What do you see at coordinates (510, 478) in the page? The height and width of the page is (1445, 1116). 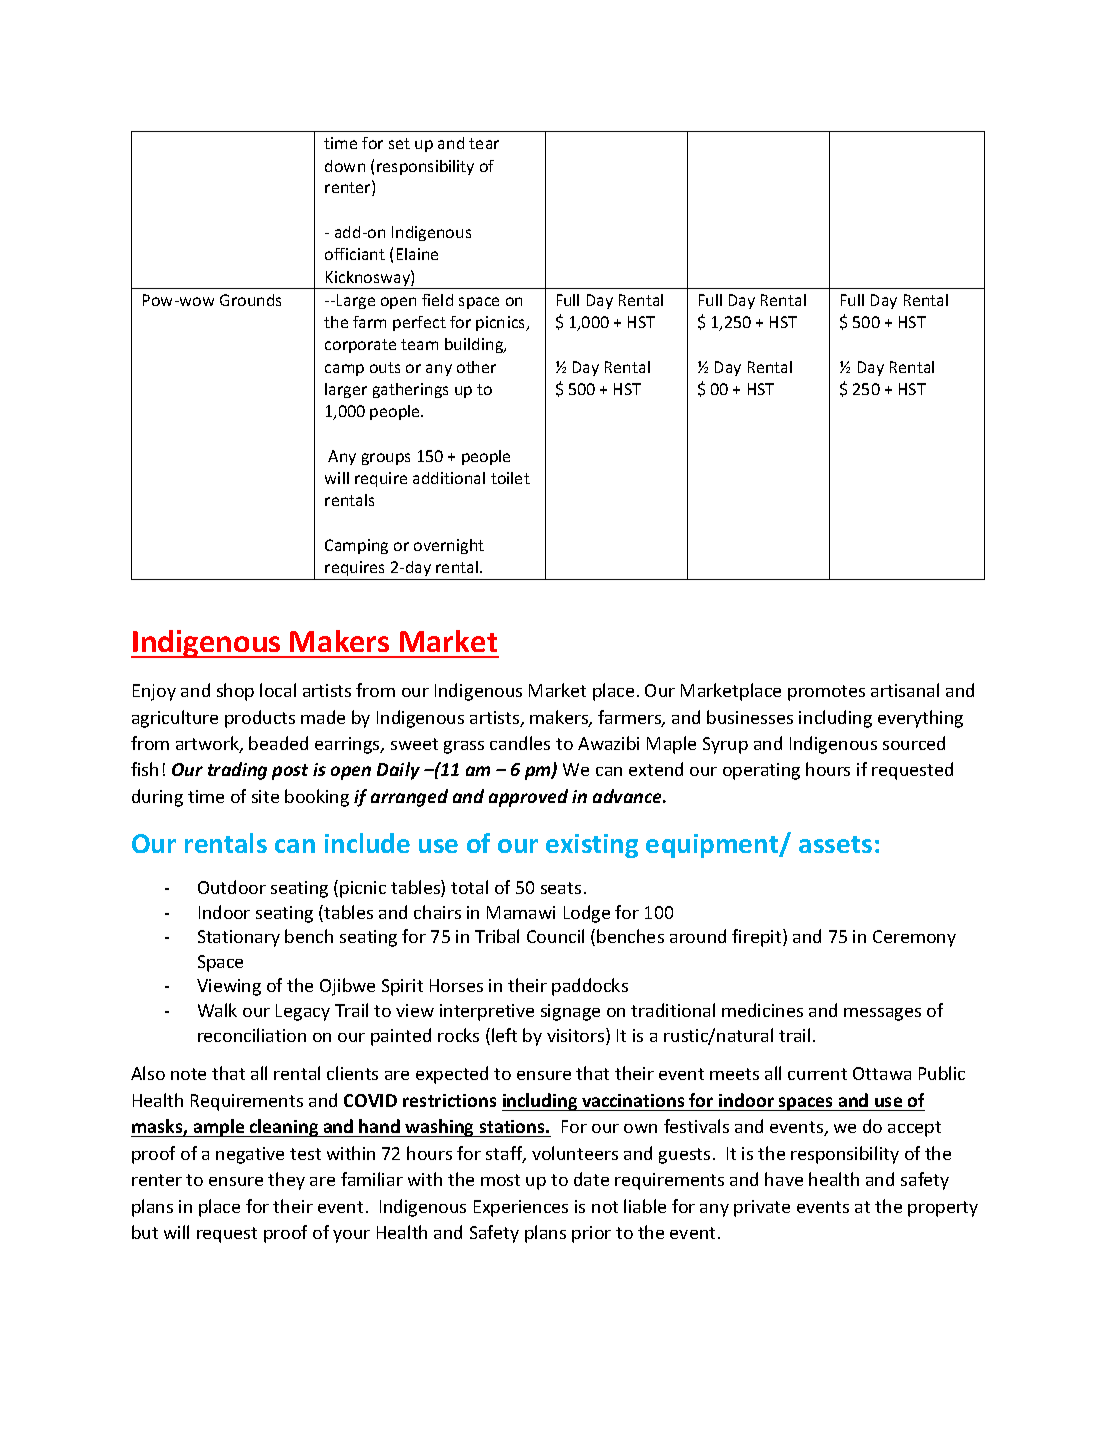 I see `toilet` at bounding box center [510, 478].
